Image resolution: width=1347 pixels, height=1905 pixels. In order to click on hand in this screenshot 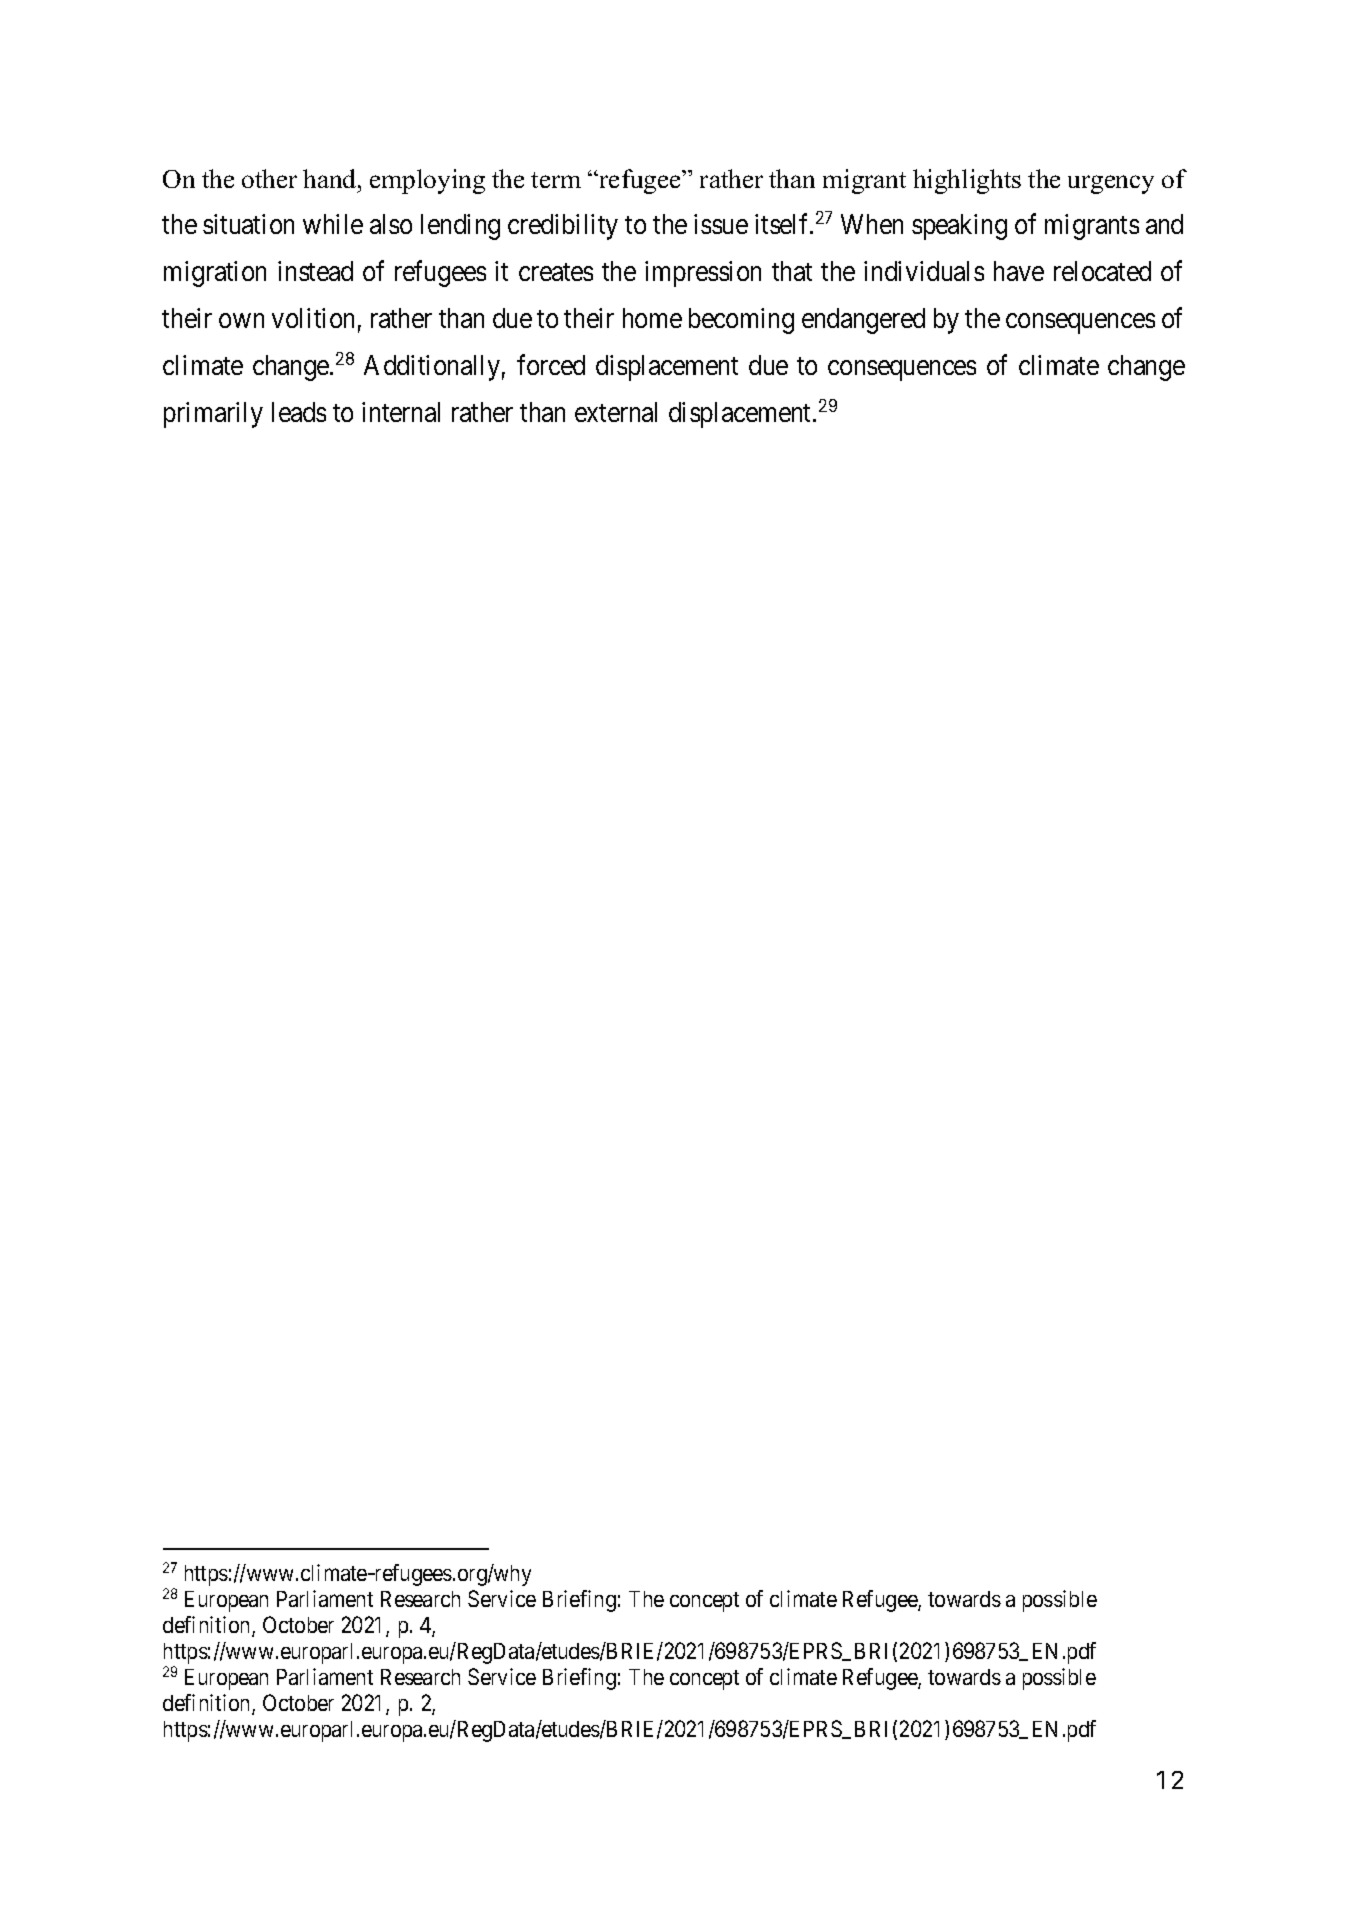, I will do `click(331, 178)`.
